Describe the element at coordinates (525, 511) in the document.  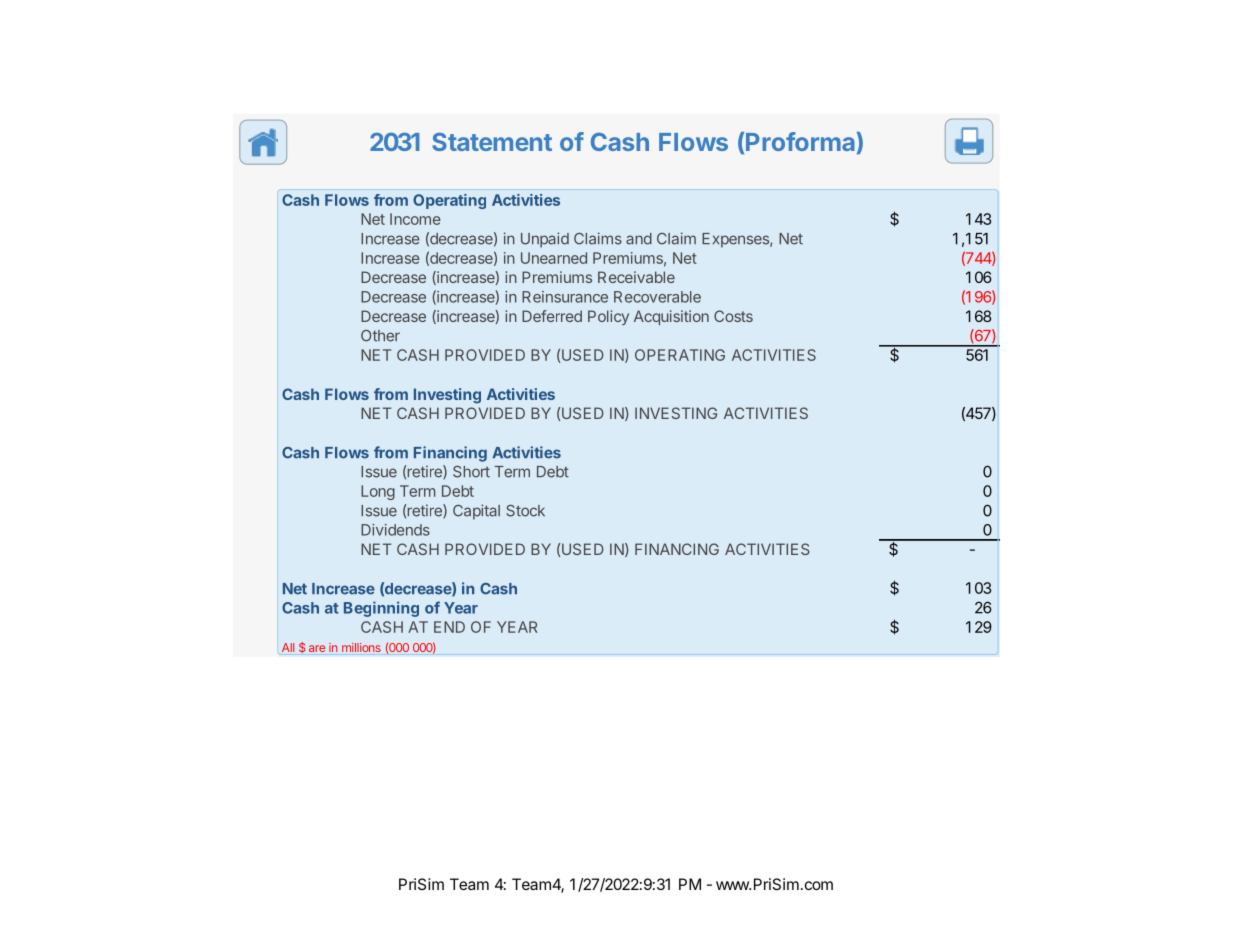
I see `Stock` at that location.
